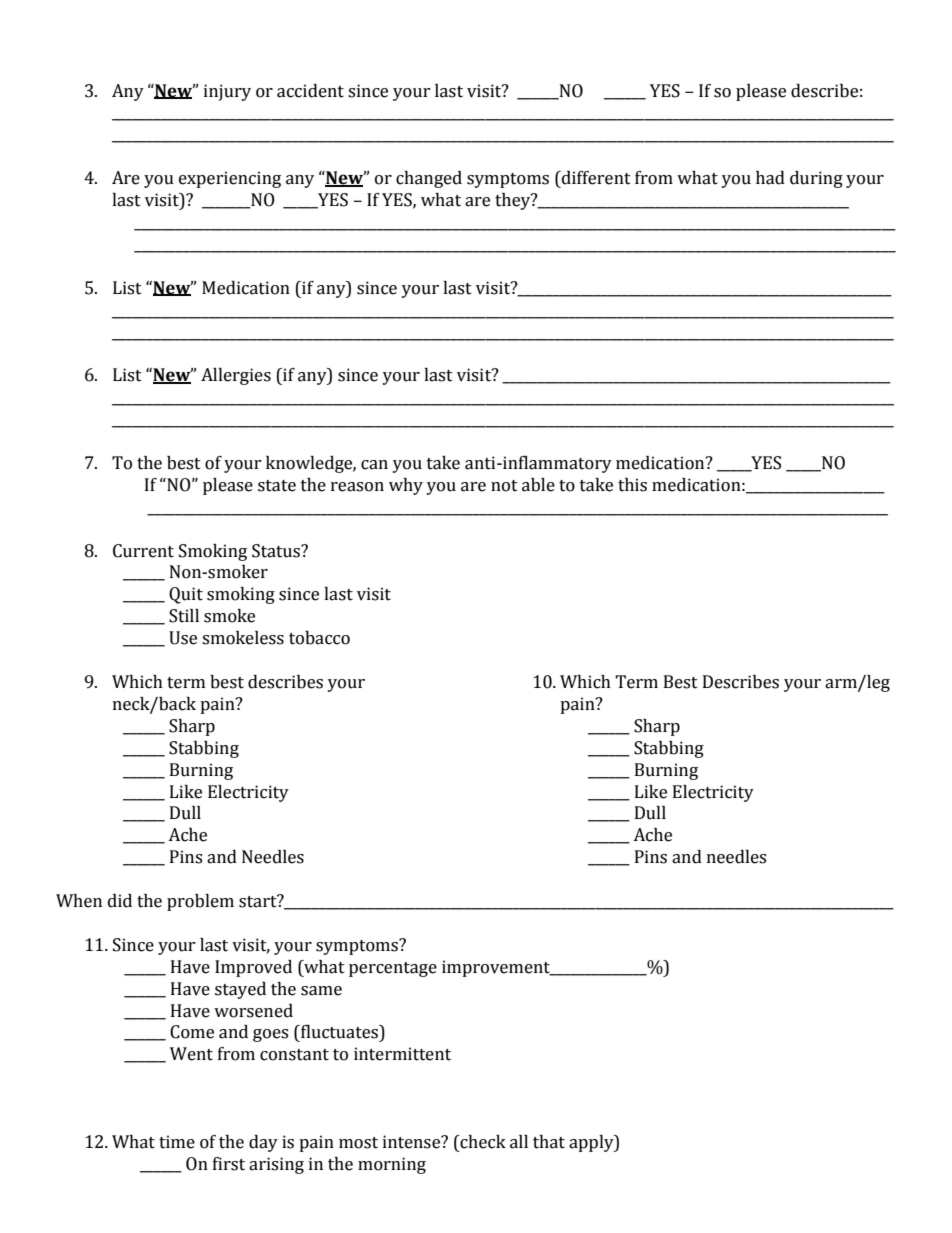 Image resolution: width=952 pixels, height=1233 pixels. I want to click on this, so click(632, 485).
